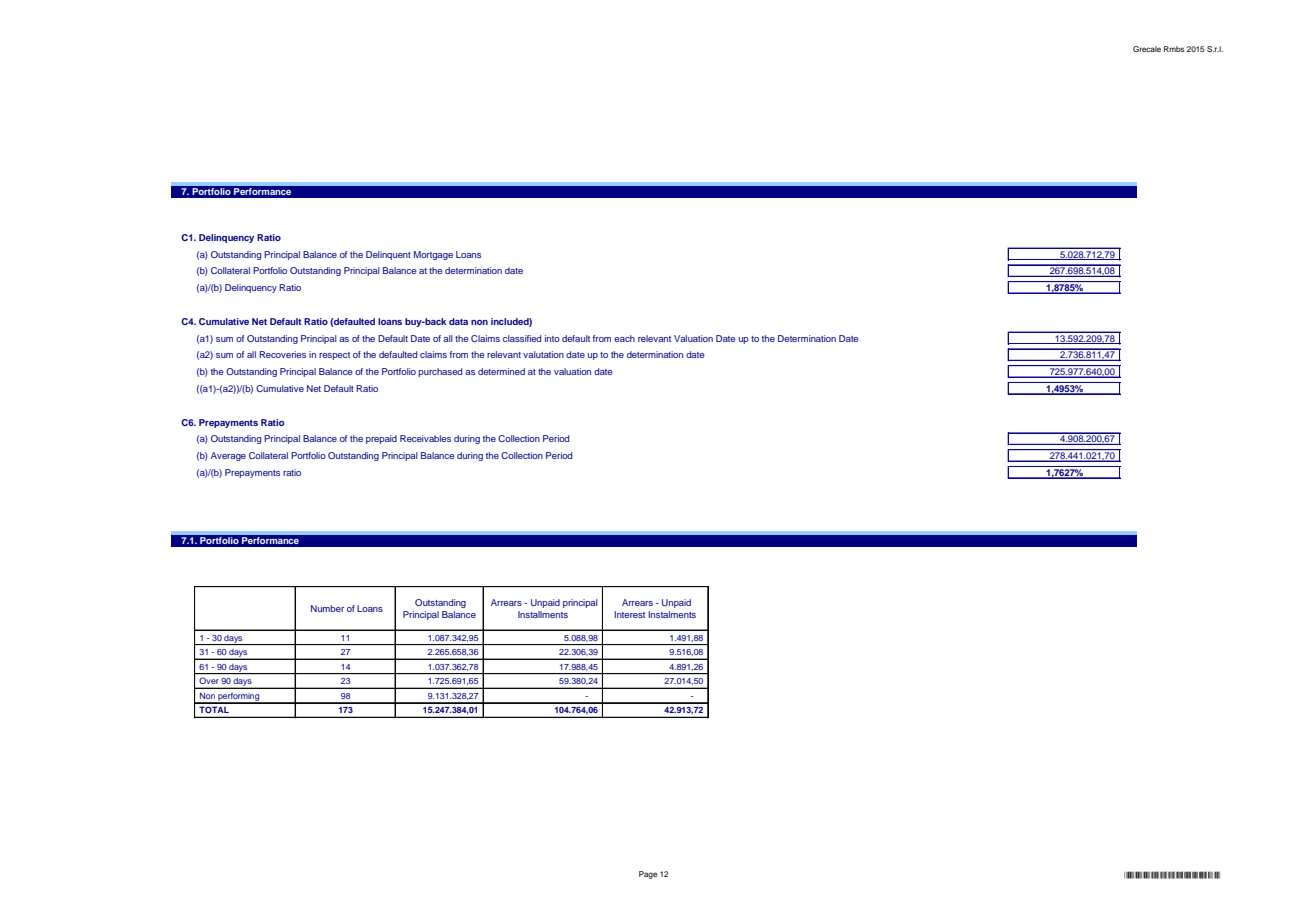  What do you see at coordinates (228, 456) in the document?
I see `Average` at bounding box center [228, 456].
